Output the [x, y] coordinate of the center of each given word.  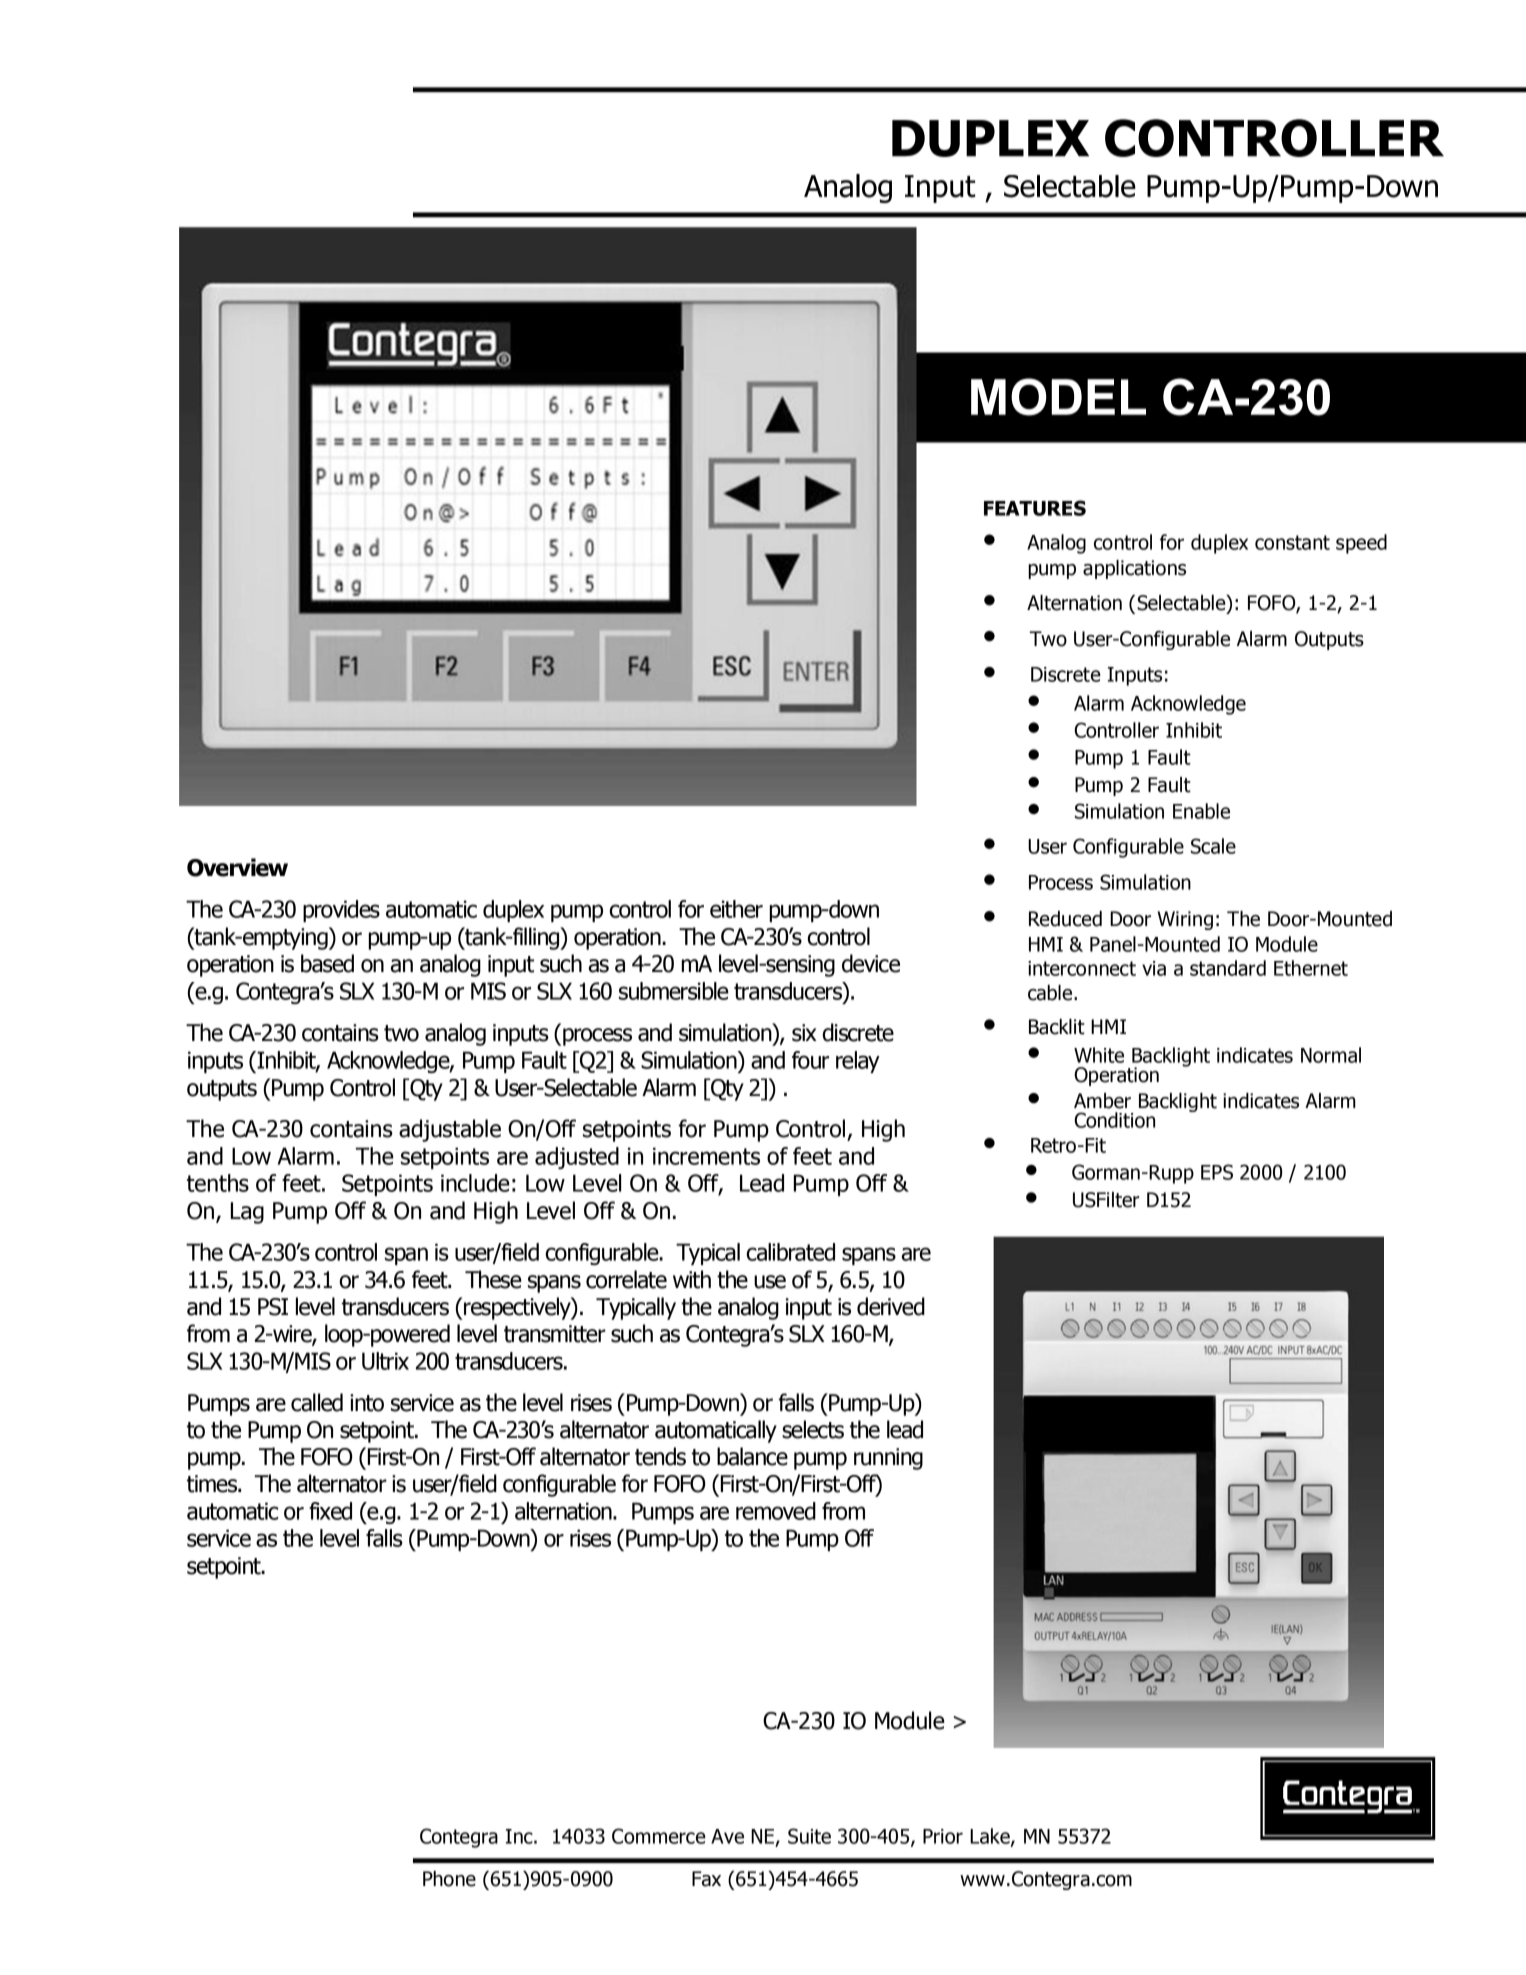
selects [813, 1429]
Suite [809, 1836]
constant [1292, 542]
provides [341, 911]
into [367, 1403]
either [736, 909]
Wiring [1185, 920]
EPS [1217, 1172]
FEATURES [1035, 508]
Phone [449, 1879]
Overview [237, 867]
